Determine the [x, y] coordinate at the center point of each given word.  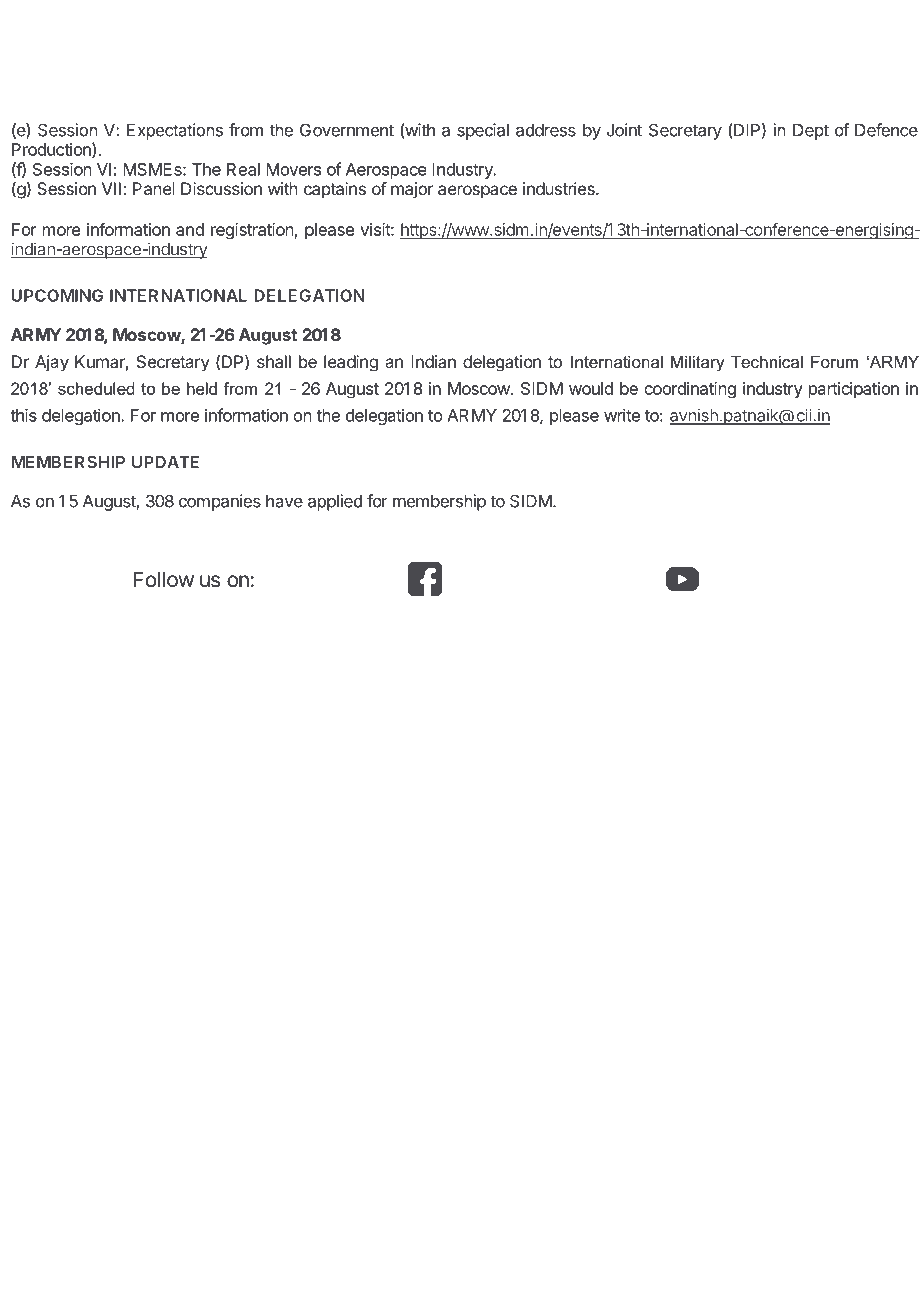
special [483, 131]
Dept [811, 132]
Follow [164, 579]
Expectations [175, 131]
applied [335, 502]
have [284, 501]
